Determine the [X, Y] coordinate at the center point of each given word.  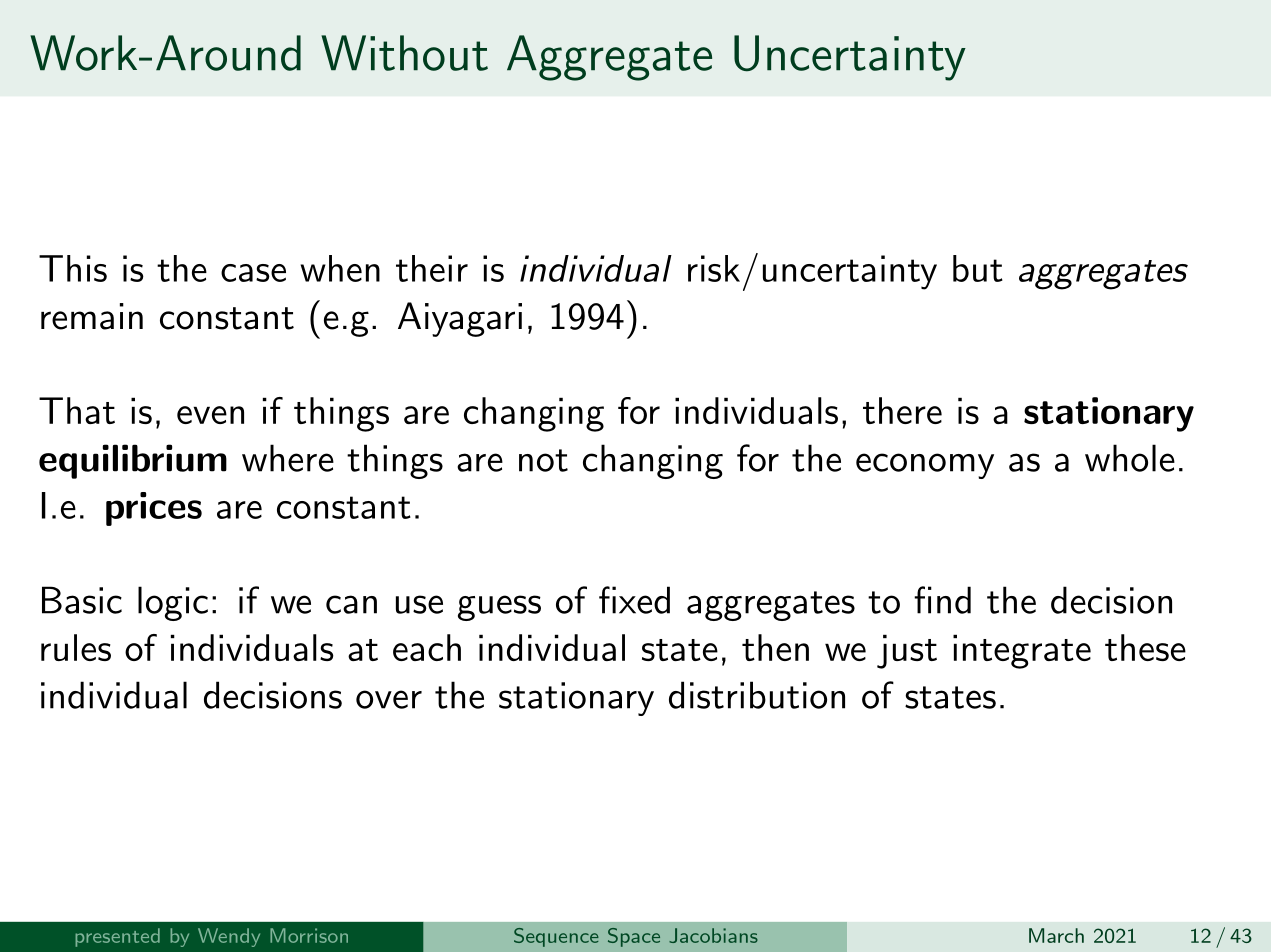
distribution [757, 695]
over [389, 699]
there [902, 410]
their [432, 268]
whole [1130, 458]
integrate [1022, 651]
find [942, 600]
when [340, 268]
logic [173, 603]
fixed [634, 600]
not [543, 460]
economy [925, 466]
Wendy [229, 937]
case [253, 273]
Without [404, 53]
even [210, 415]
